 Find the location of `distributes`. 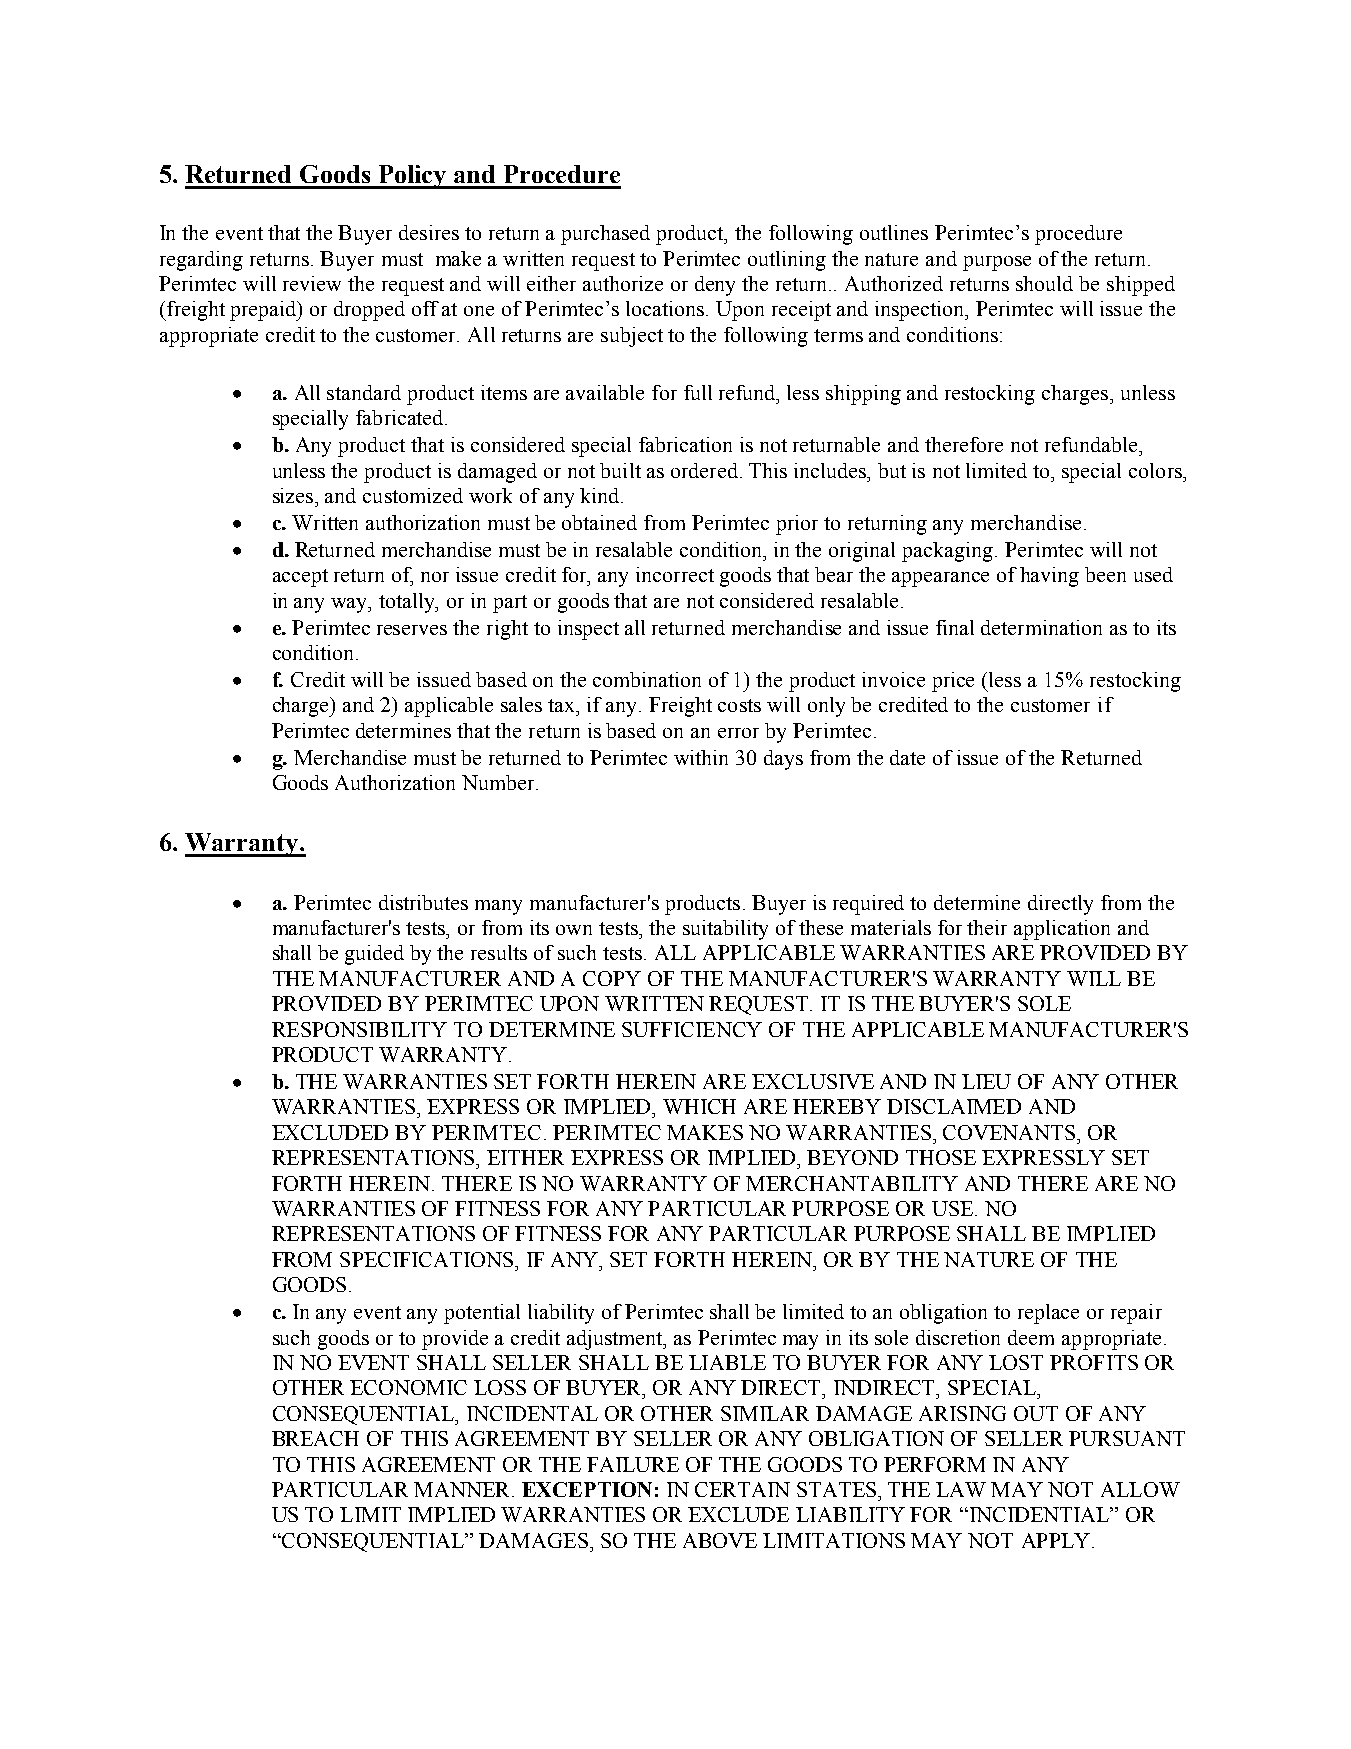

distributes is located at coordinates (423, 902).
